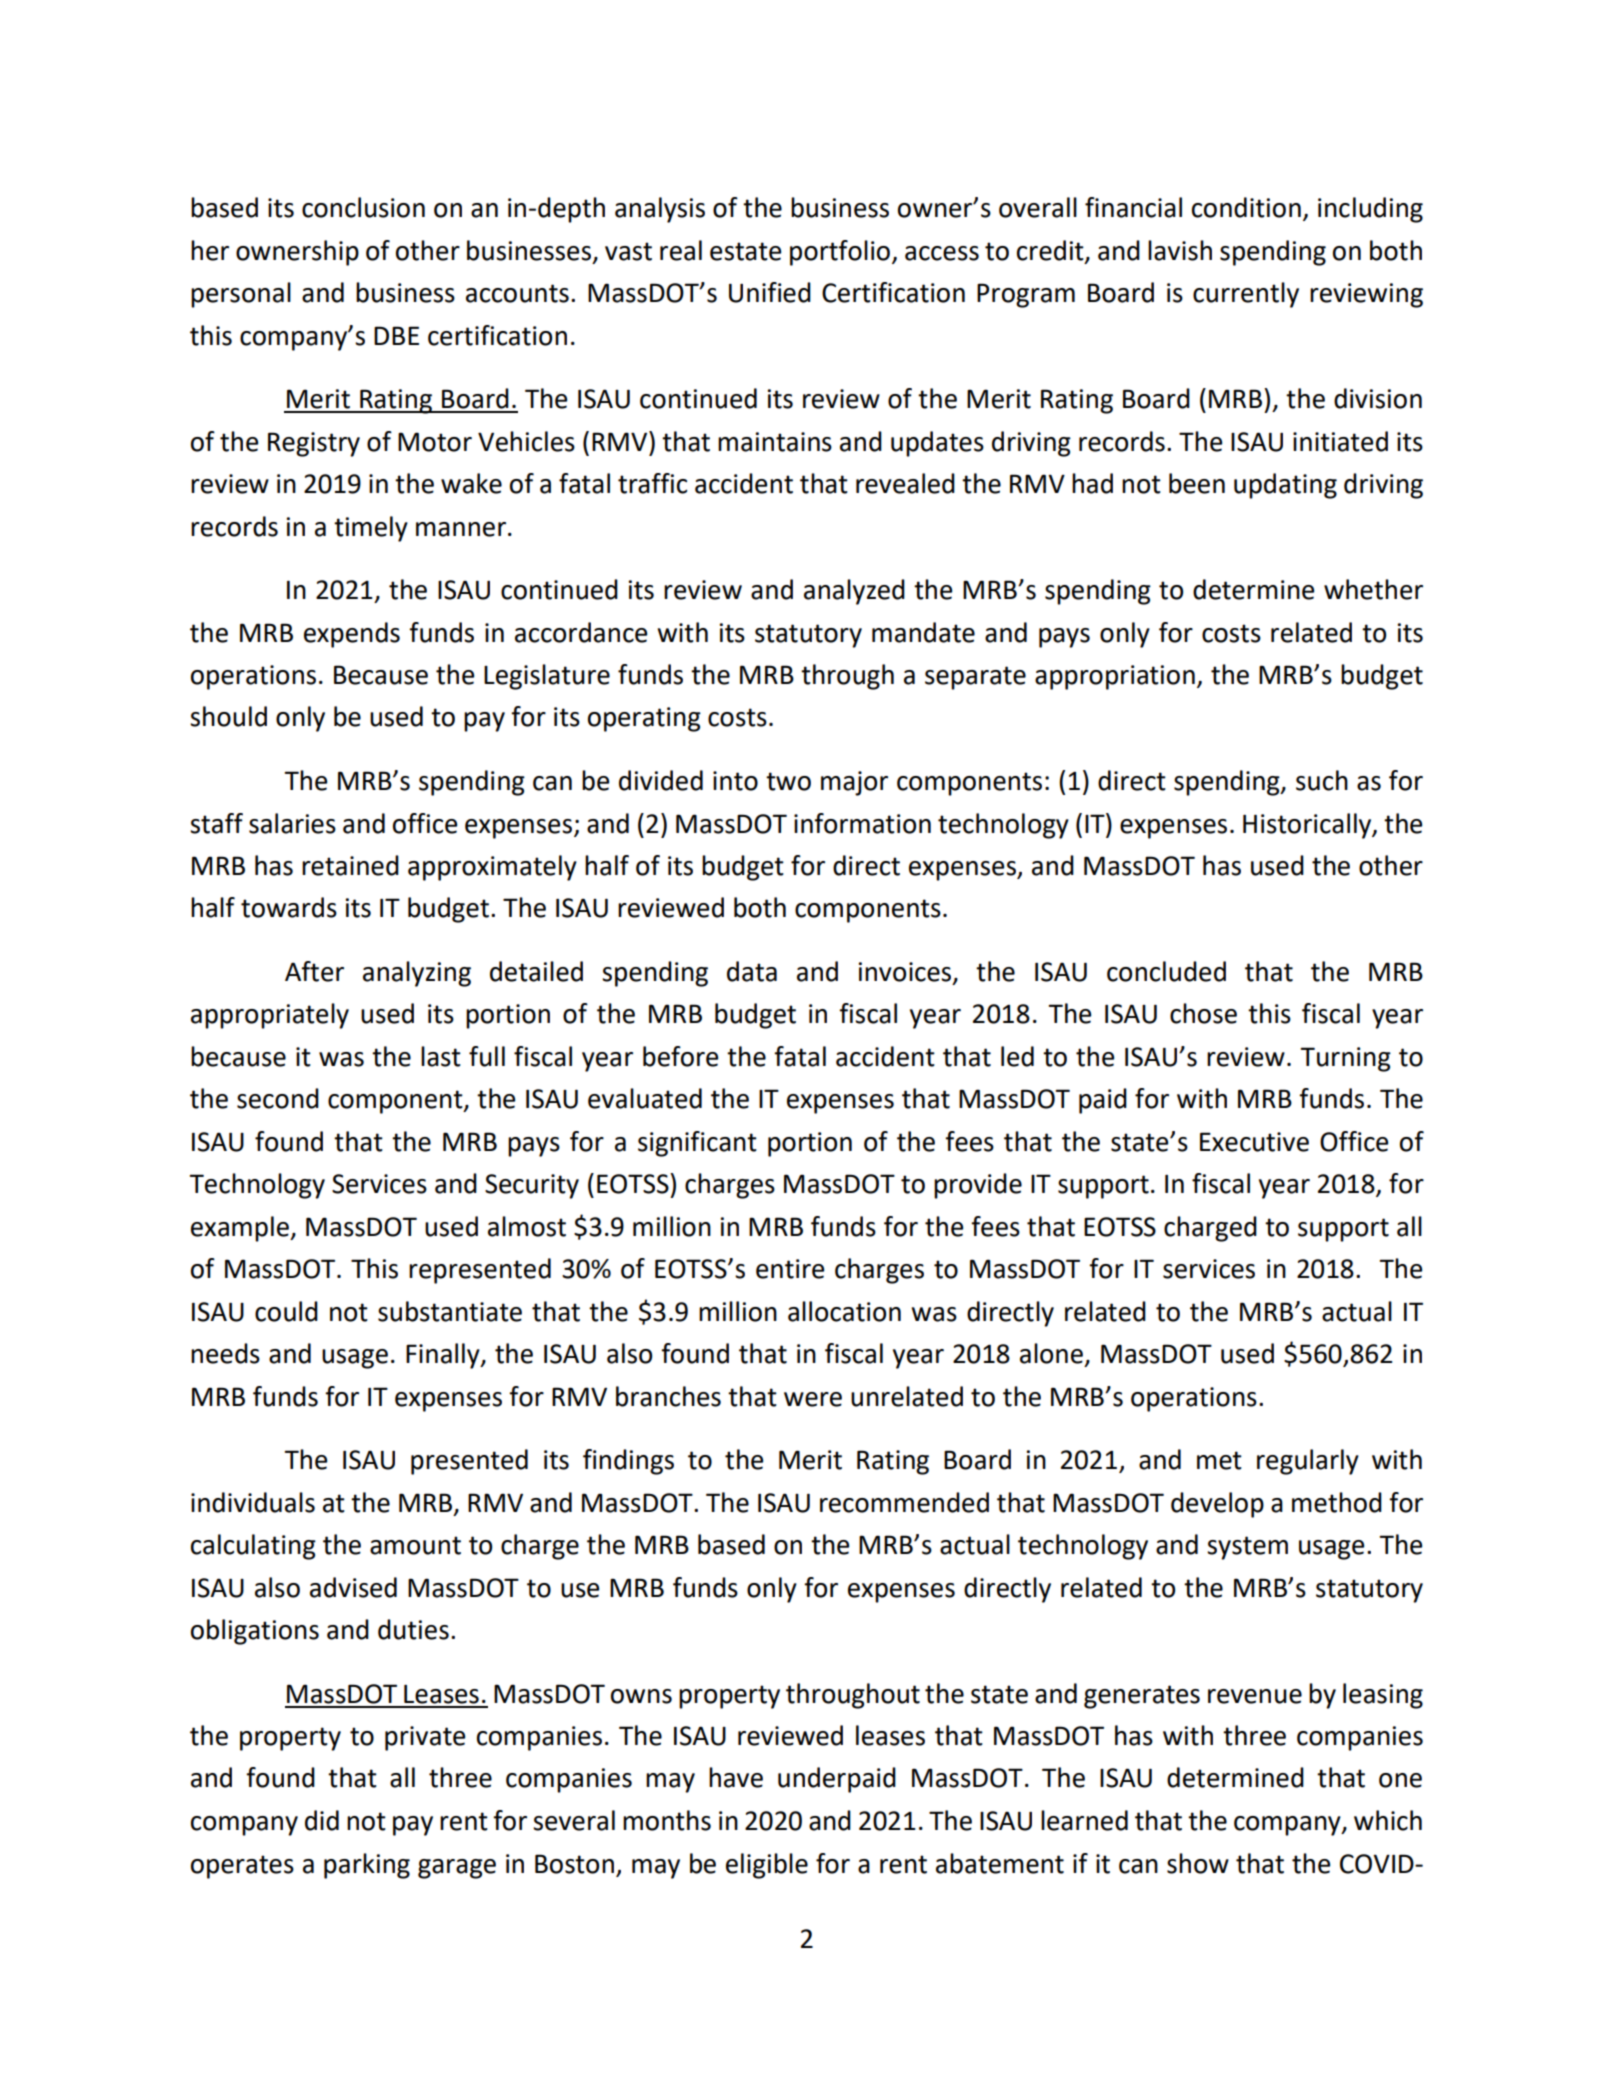 This image has height=2087, width=1613. I want to click on such, so click(1322, 780).
